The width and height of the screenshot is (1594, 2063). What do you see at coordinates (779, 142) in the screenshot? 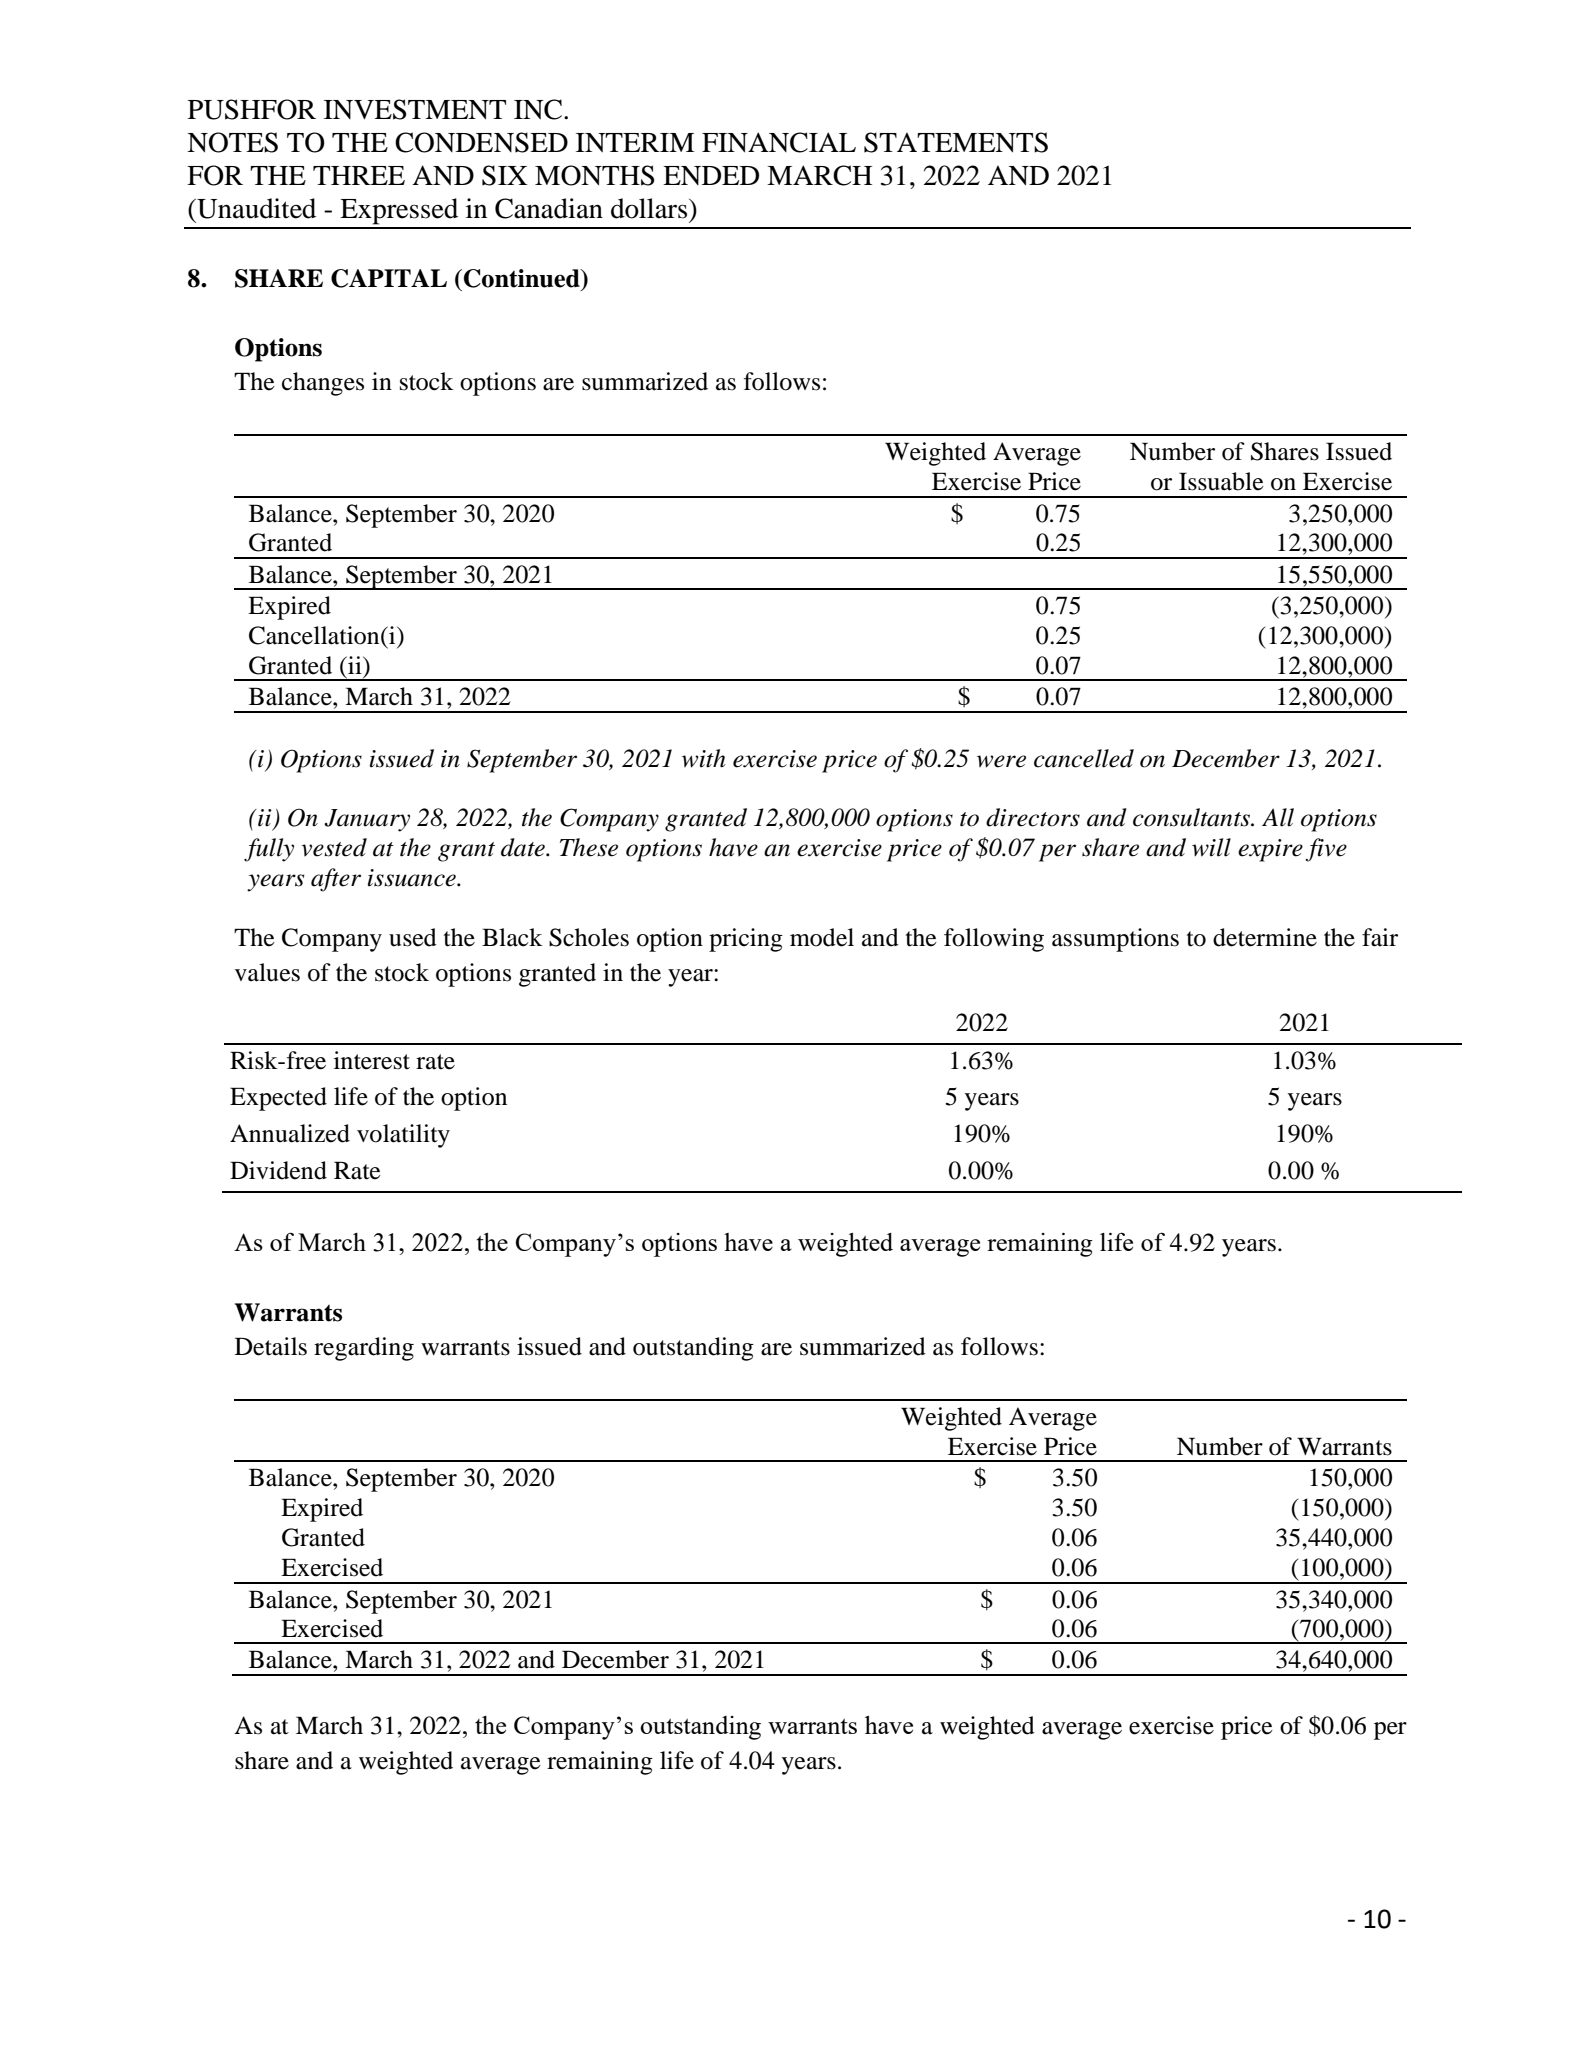
I see `FINANCIAL` at bounding box center [779, 142].
